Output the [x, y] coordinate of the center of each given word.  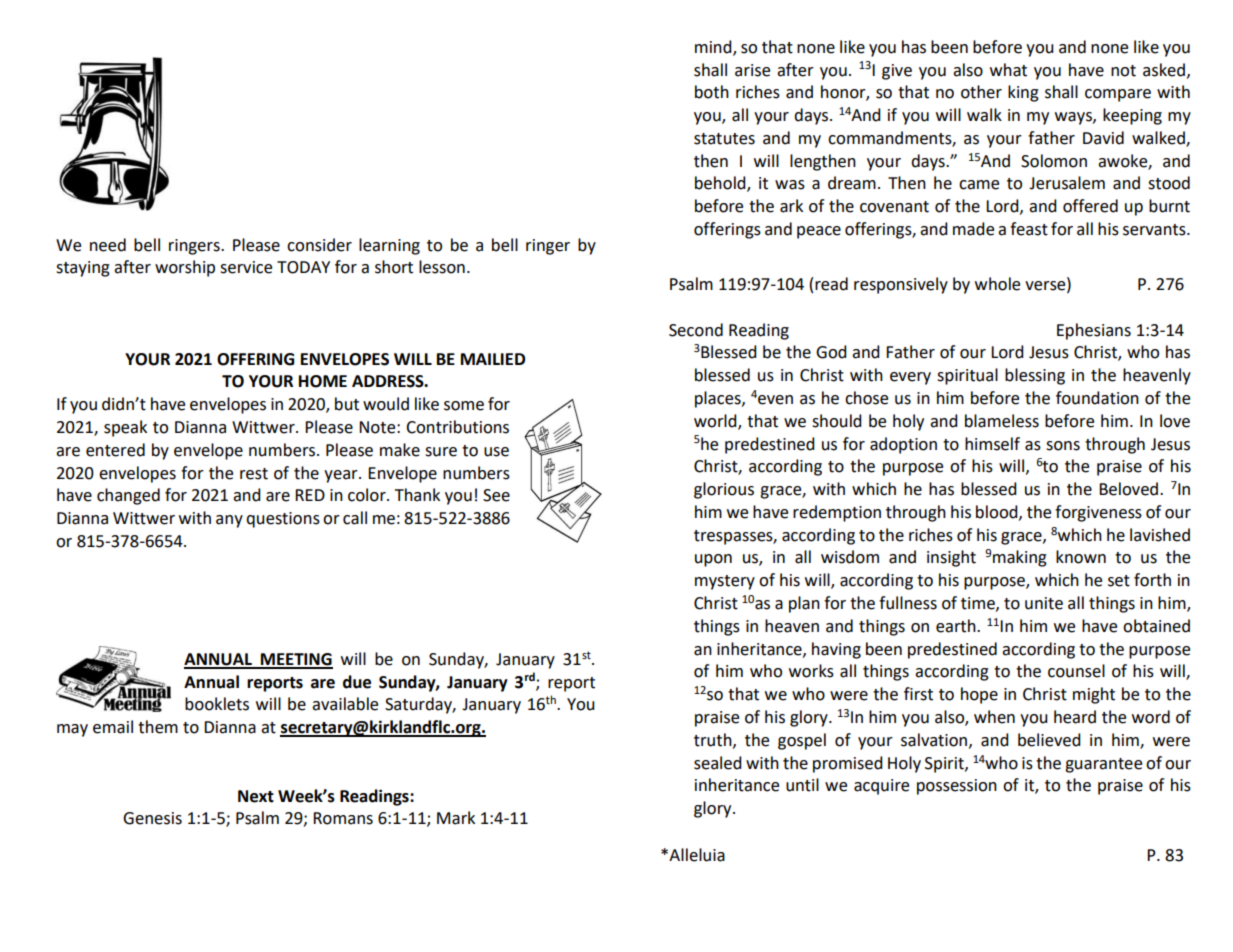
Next [256, 796]
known [1081, 557]
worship [185, 268]
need [108, 245]
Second [696, 330]
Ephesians [1094, 331]
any [229, 521]
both [712, 92]
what [1008, 70]
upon [713, 560]
